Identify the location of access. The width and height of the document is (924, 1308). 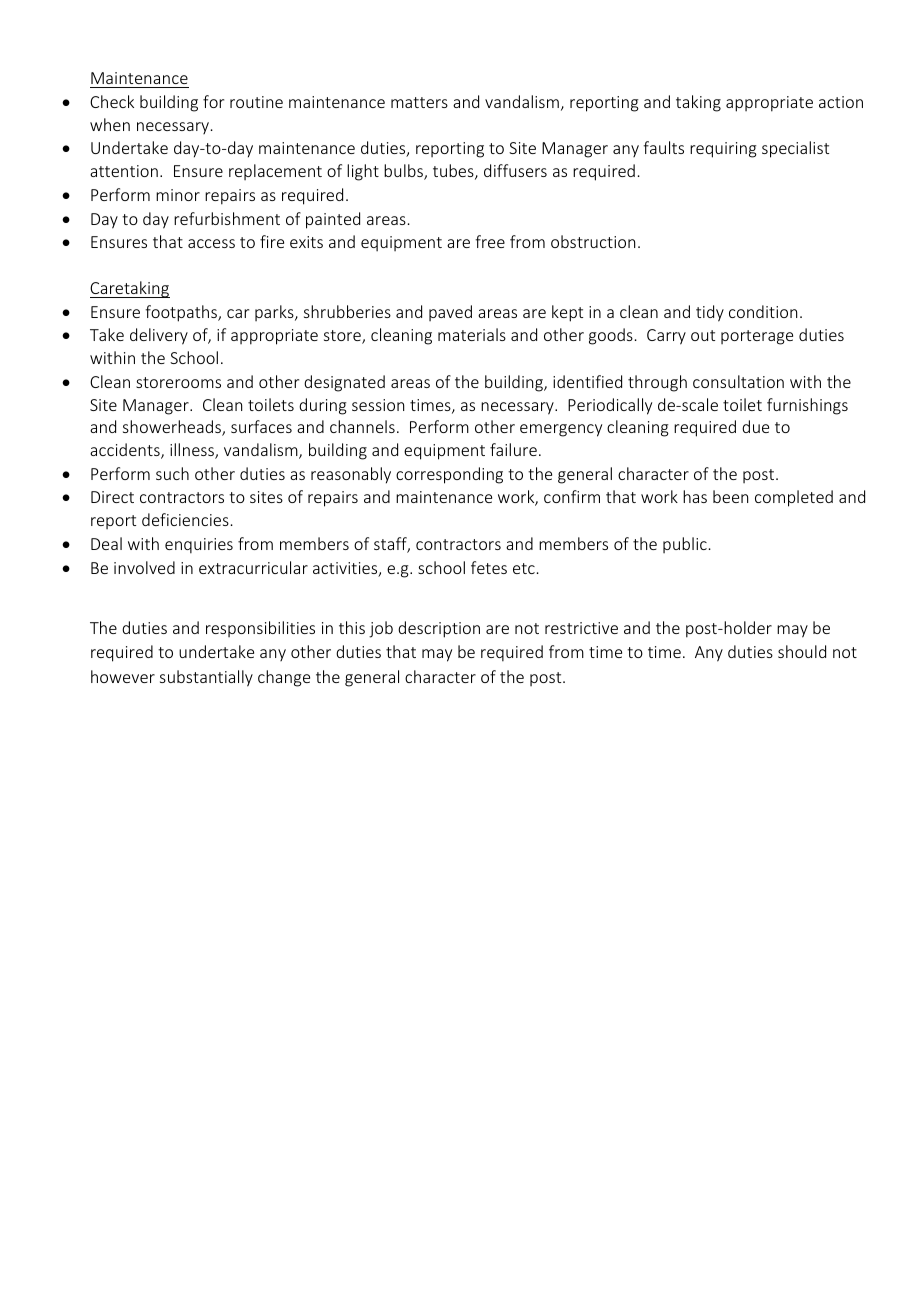
(211, 243).
